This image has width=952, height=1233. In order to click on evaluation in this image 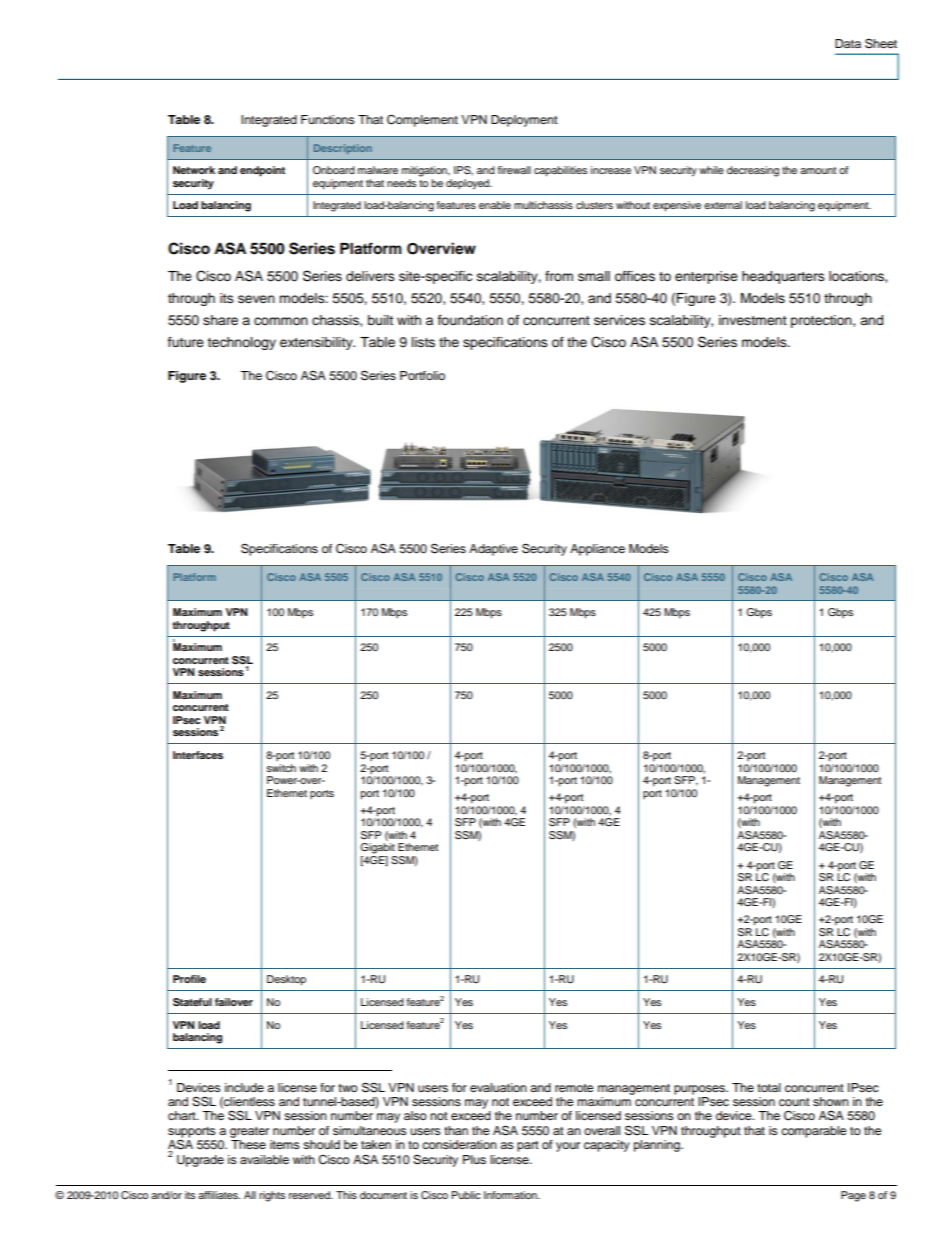, I will do `click(498, 1087)`.
